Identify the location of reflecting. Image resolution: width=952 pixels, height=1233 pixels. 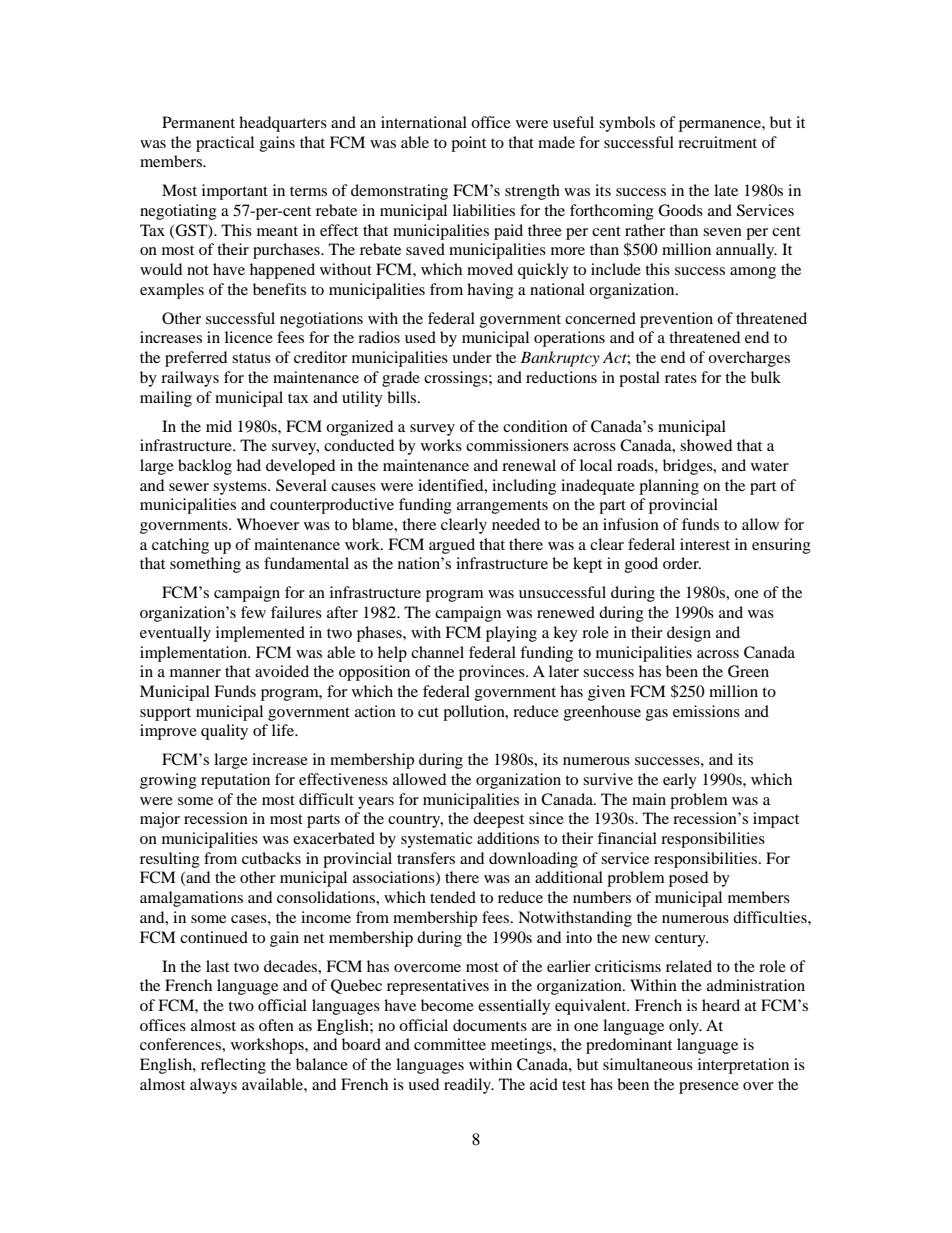
(233, 1066).
